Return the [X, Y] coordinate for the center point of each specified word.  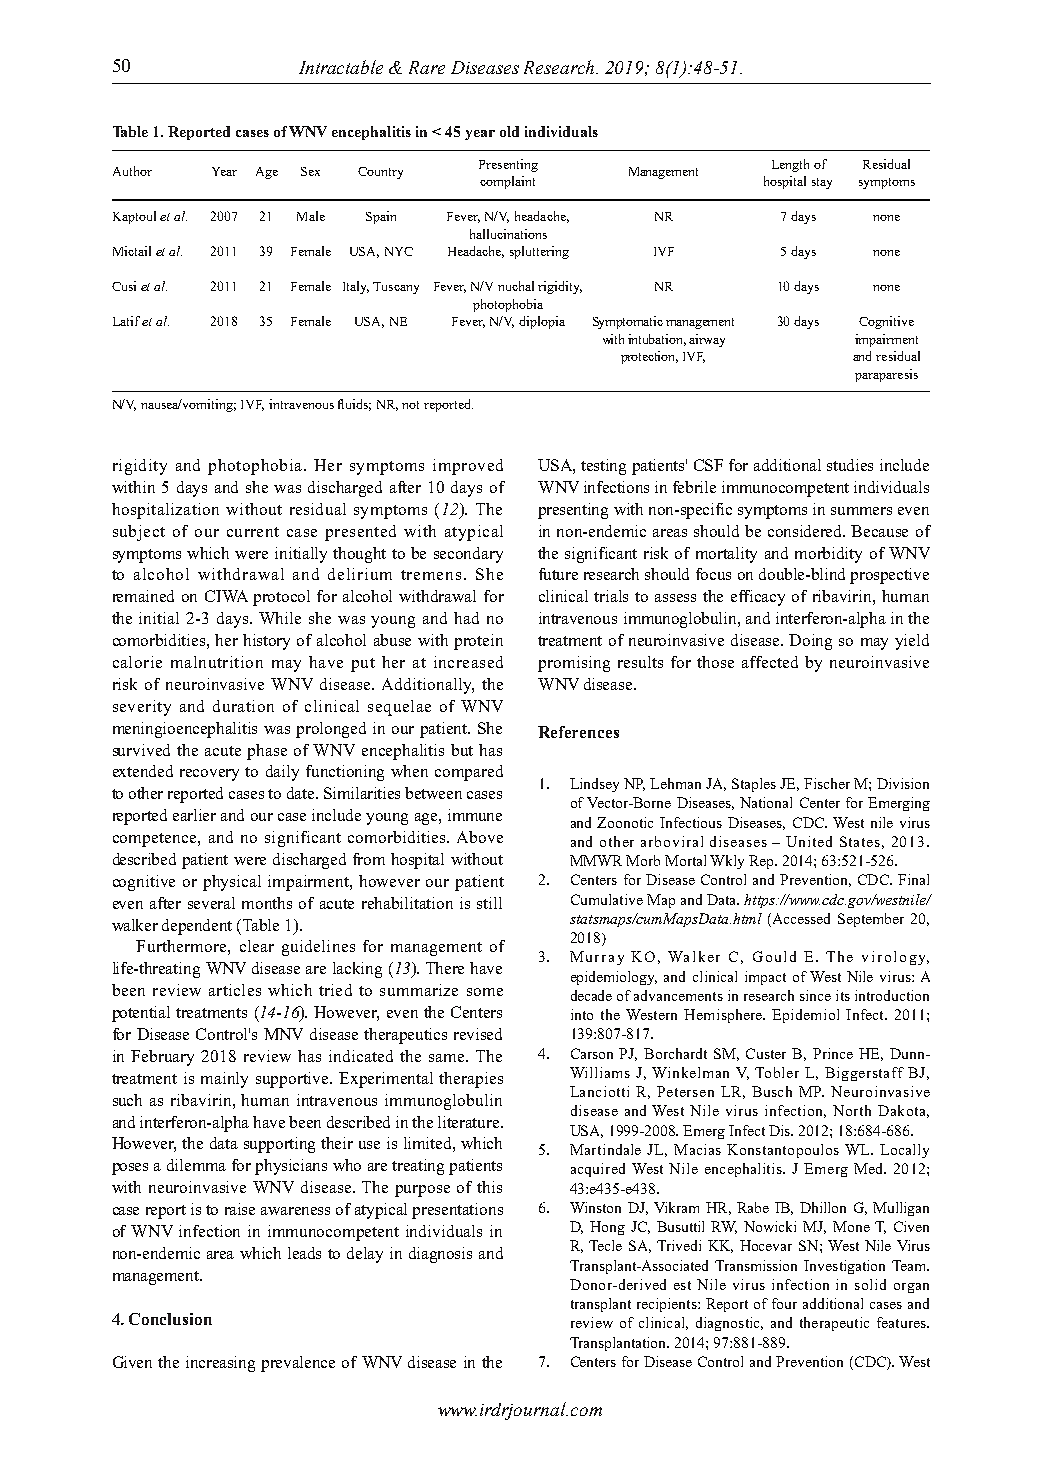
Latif [126, 321]
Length [790, 165]
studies [850, 465]
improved [468, 467]
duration [243, 706]
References [578, 732]
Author [132, 171]
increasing [220, 1364]
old [509, 131]
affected [770, 662]
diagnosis [440, 1255]
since [815, 995]
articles [235, 990]
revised [478, 1034]
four [784, 1303]
